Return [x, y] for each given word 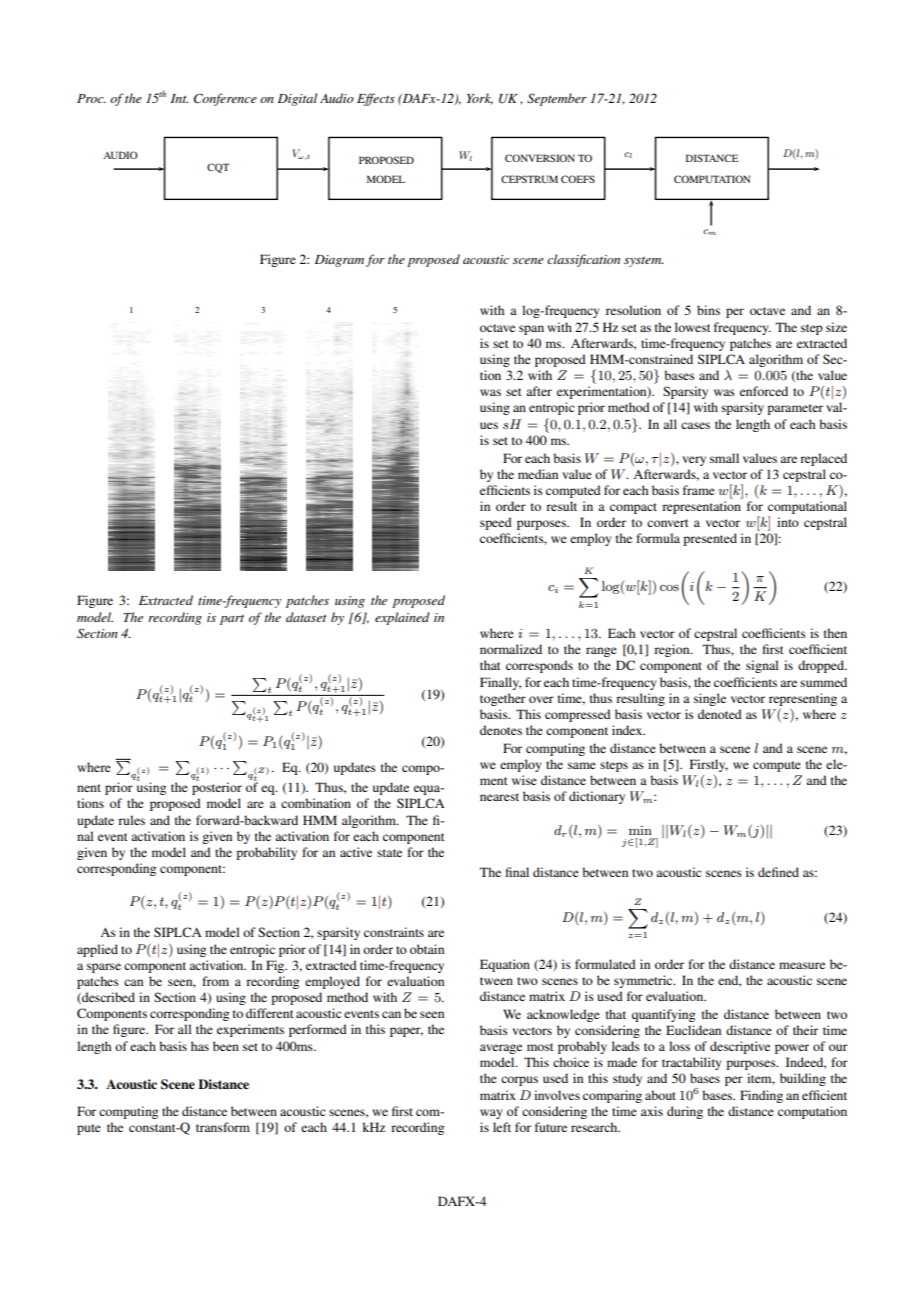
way [491, 1114]
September [557, 99]
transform [223, 1127]
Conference [225, 99]
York [480, 99]
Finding [761, 1096]
